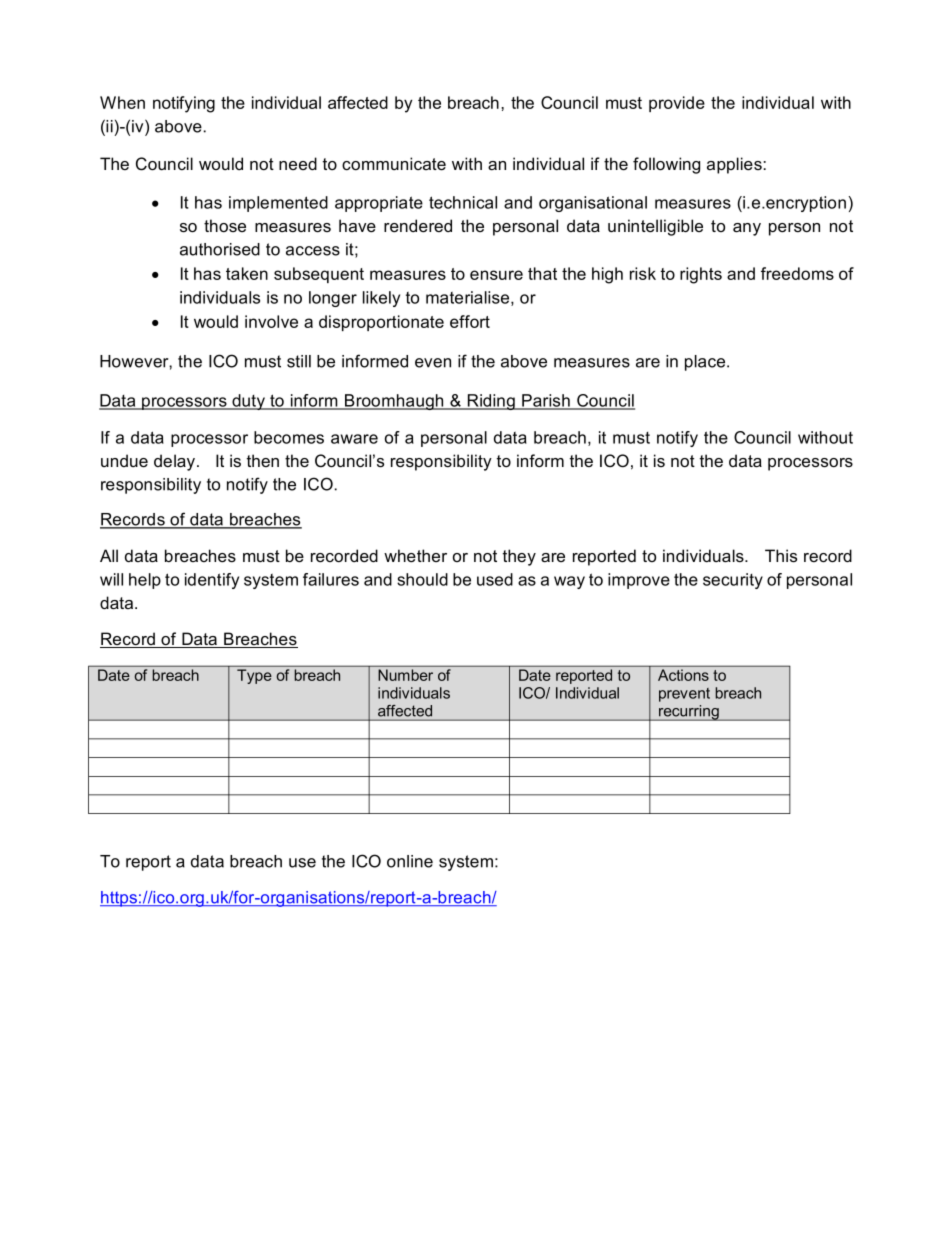  What do you see at coordinates (410, 861) in the document?
I see `online` at bounding box center [410, 861].
